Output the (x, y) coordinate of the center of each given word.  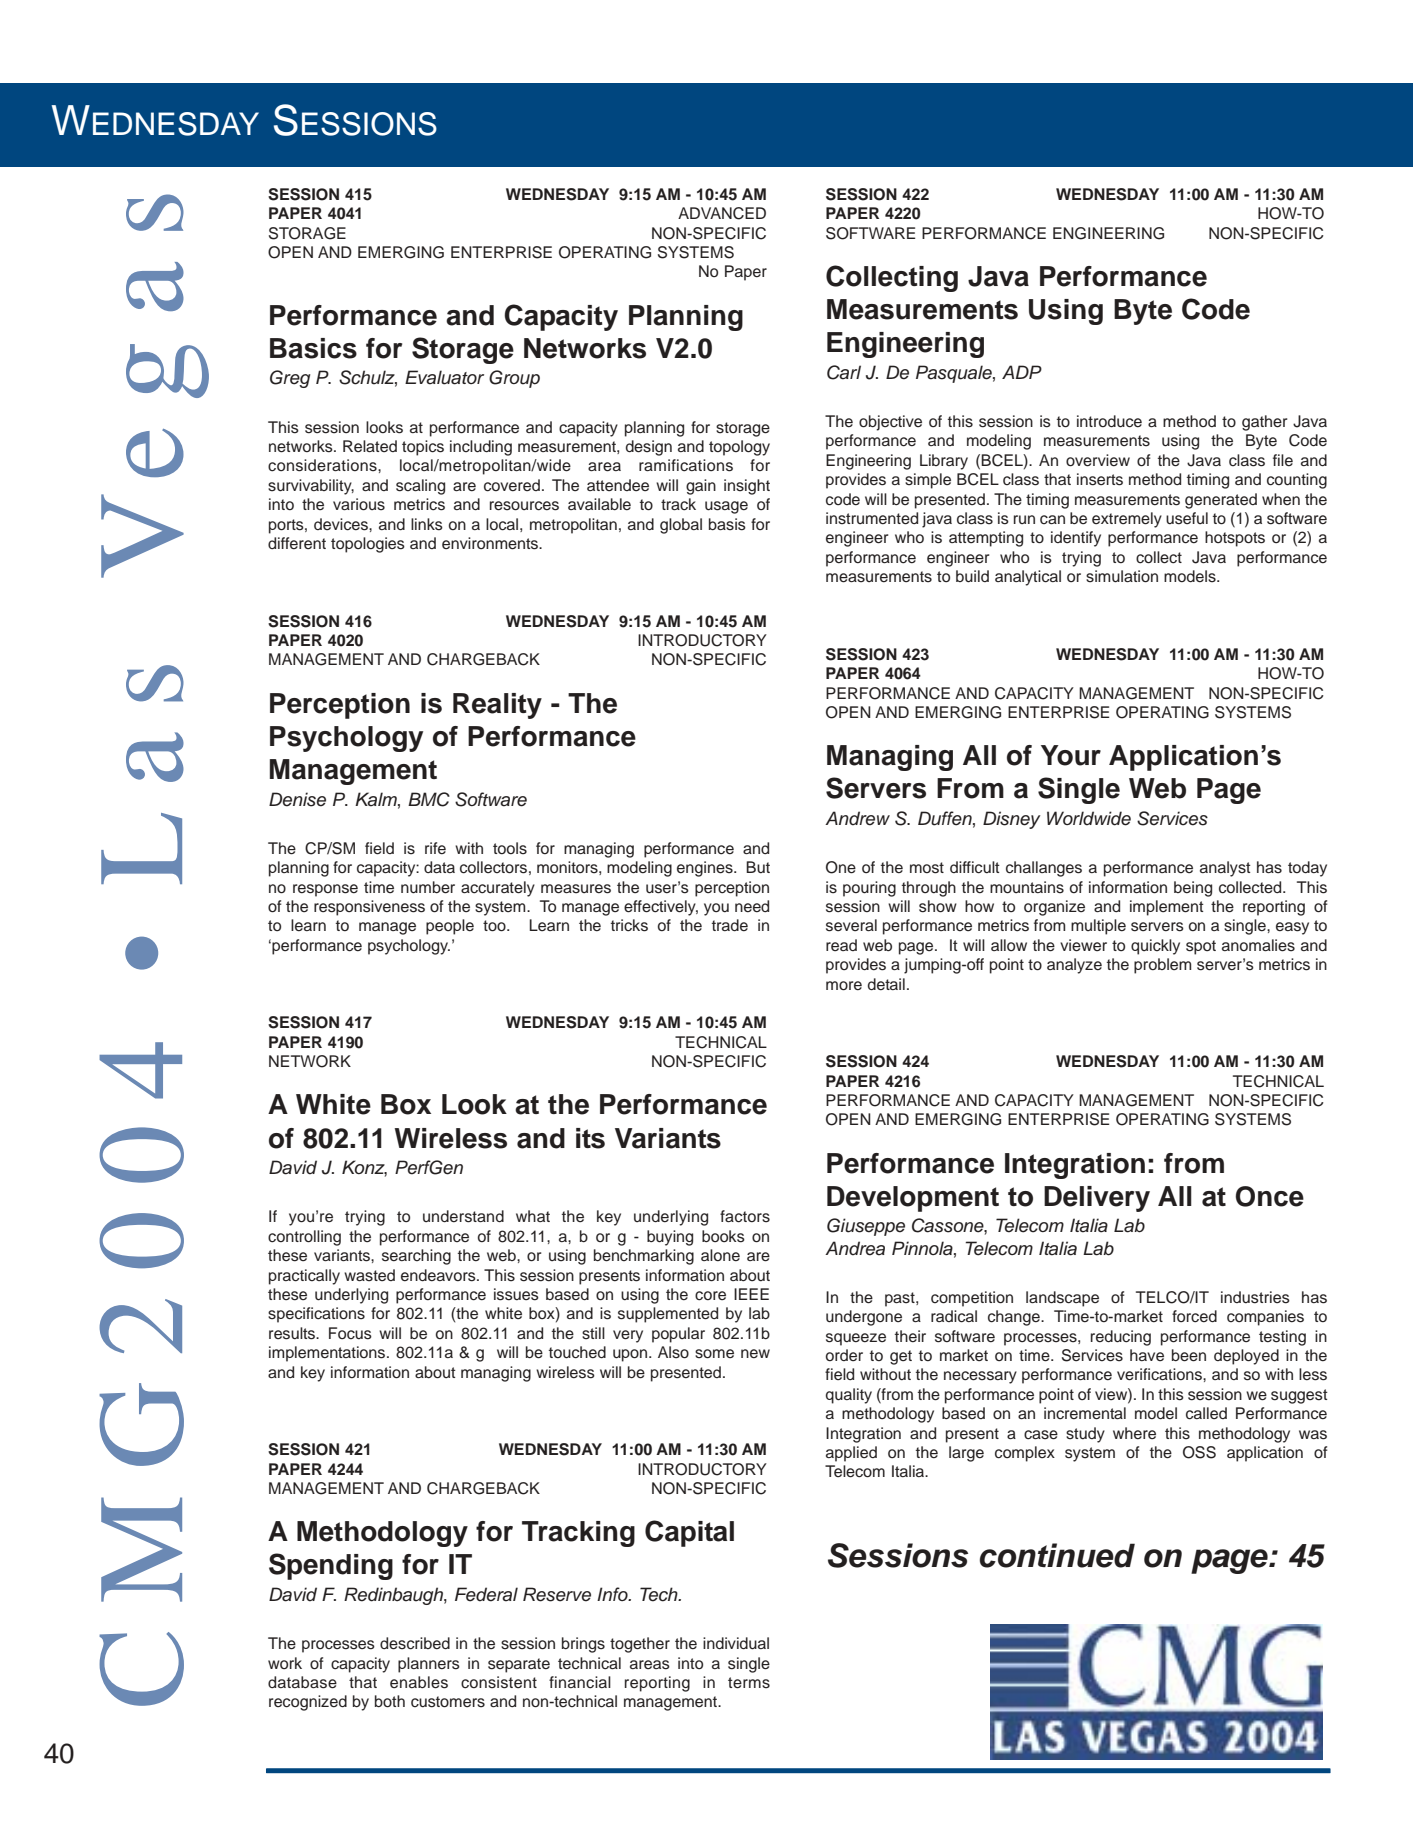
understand (463, 1216)
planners (429, 1665)
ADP (1022, 372)
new (755, 1354)
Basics (313, 348)
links (427, 524)
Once (1269, 1196)
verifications (1160, 1374)
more (844, 986)
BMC (429, 799)
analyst (1225, 869)
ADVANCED (722, 213)
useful (1187, 518)
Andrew (857, 818)
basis (727, 524)
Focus (350, 1333)
